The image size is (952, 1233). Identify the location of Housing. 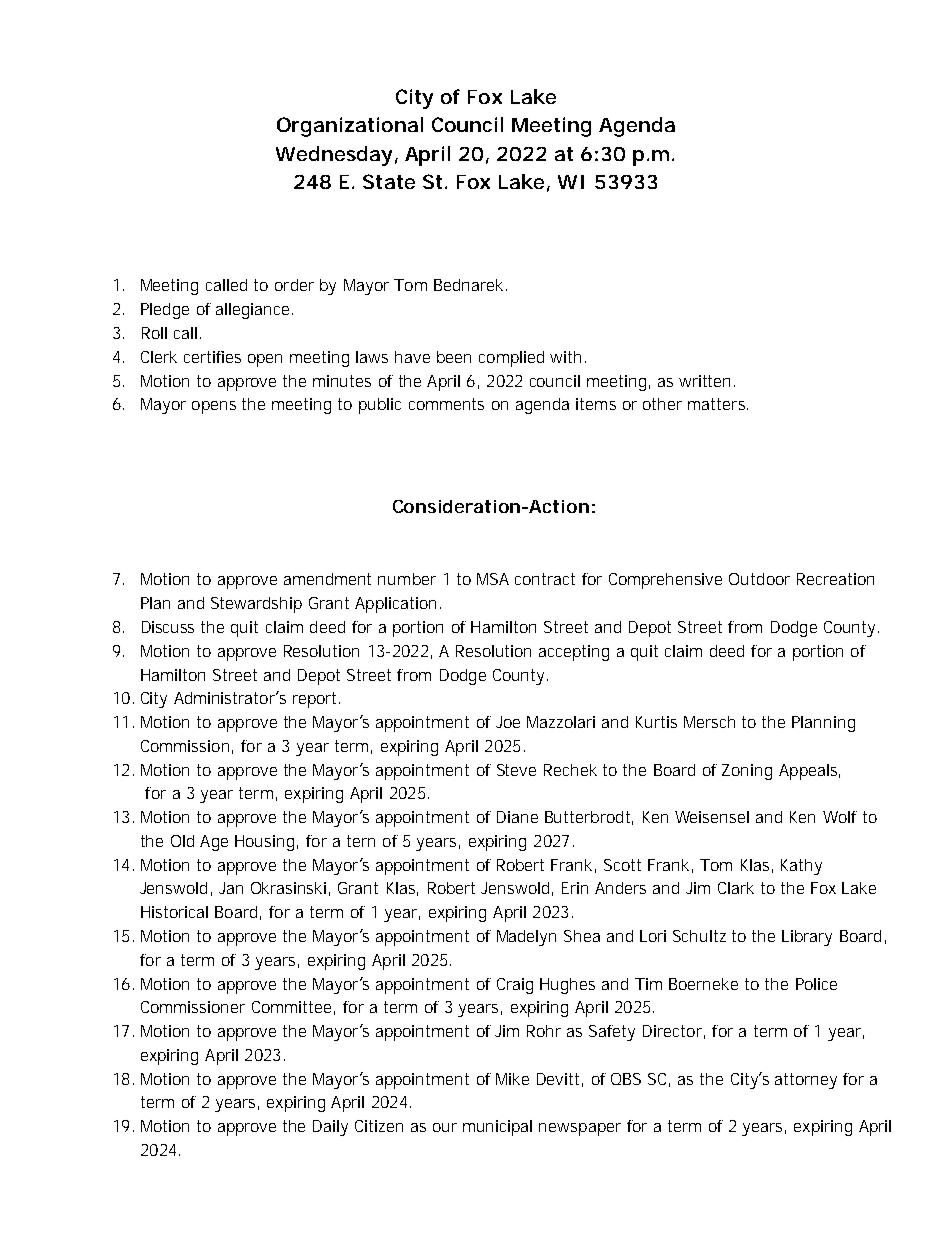
(264, 843).
